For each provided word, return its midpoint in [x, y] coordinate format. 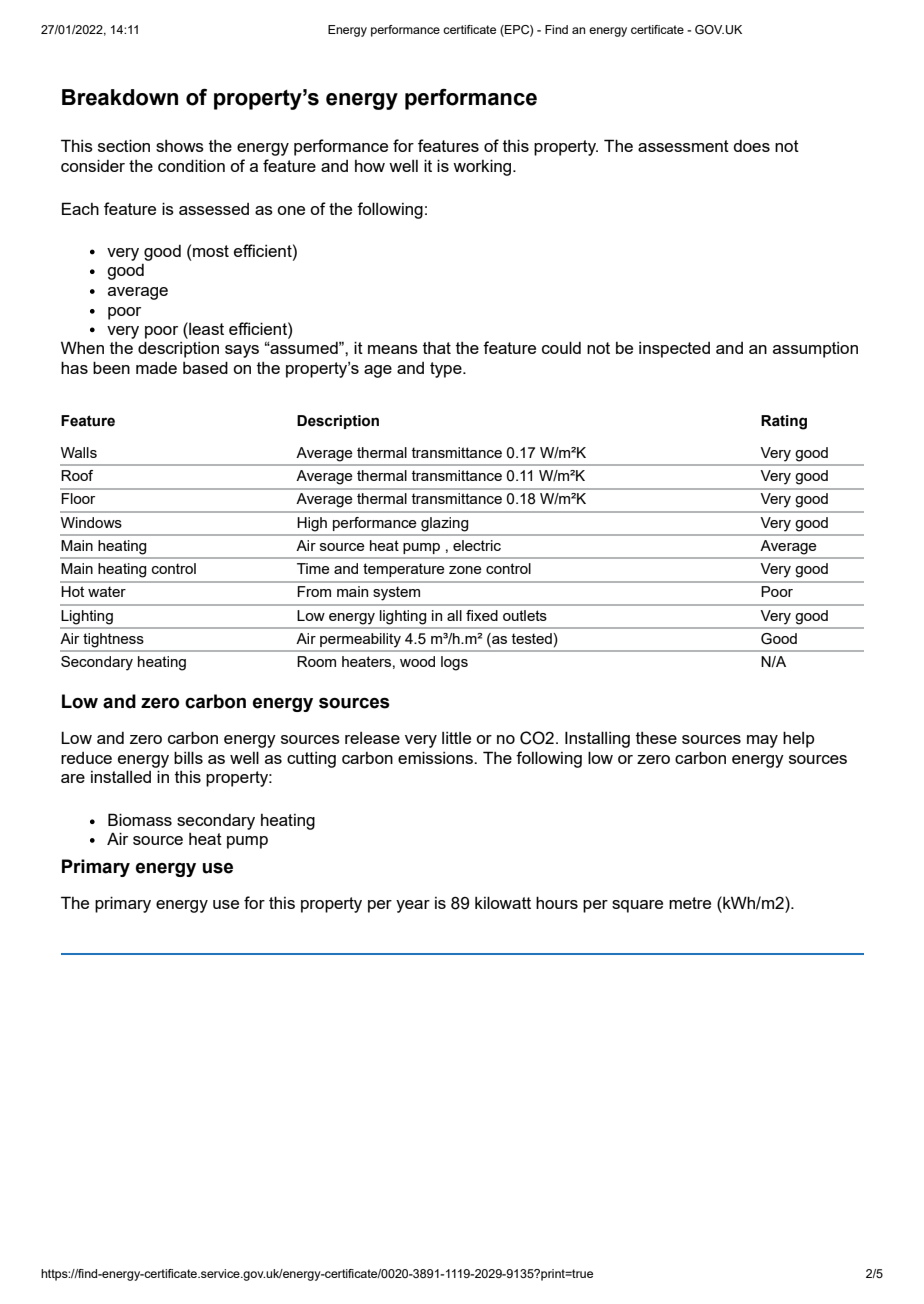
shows [180, 146]
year [413, 906]
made [156, 368]
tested [532, 638]
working [483, 167]
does [751, 146]
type [447, 370]
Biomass [140, 819]
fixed [482, 615]
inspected [674, 350]
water [107, 591]
